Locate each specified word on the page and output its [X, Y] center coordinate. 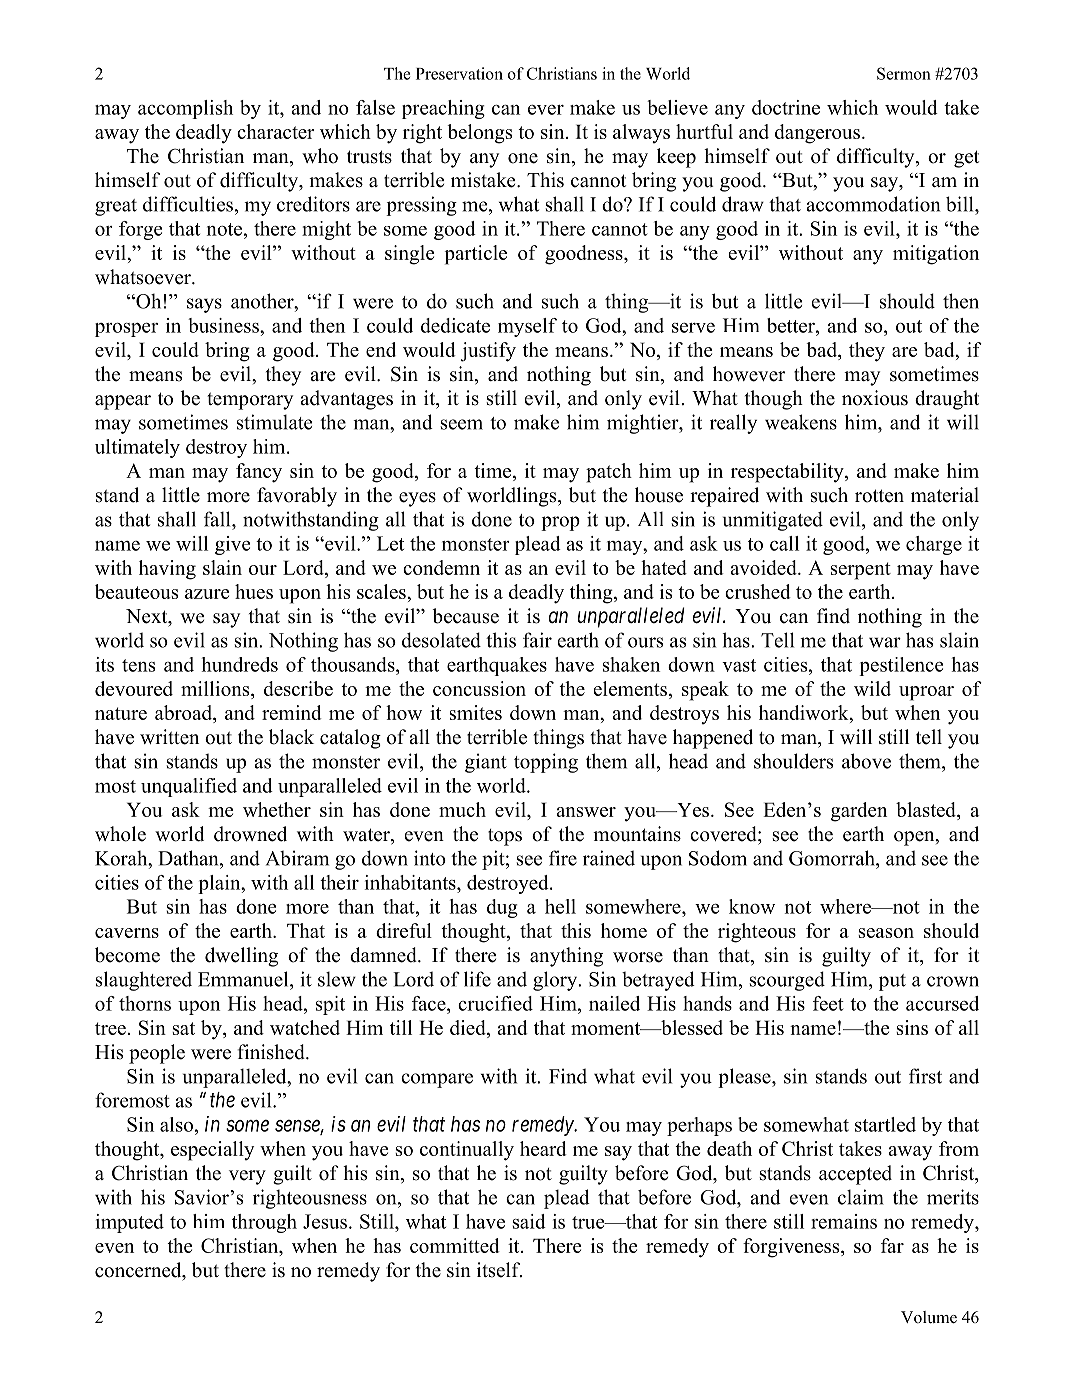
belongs [479, 134]
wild [872, 688]
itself [499, 1270]
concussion [479, 688]
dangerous [819, 134]
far [892, 1245]
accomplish [185, 109]
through [264, 1223]
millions [216, 688]
